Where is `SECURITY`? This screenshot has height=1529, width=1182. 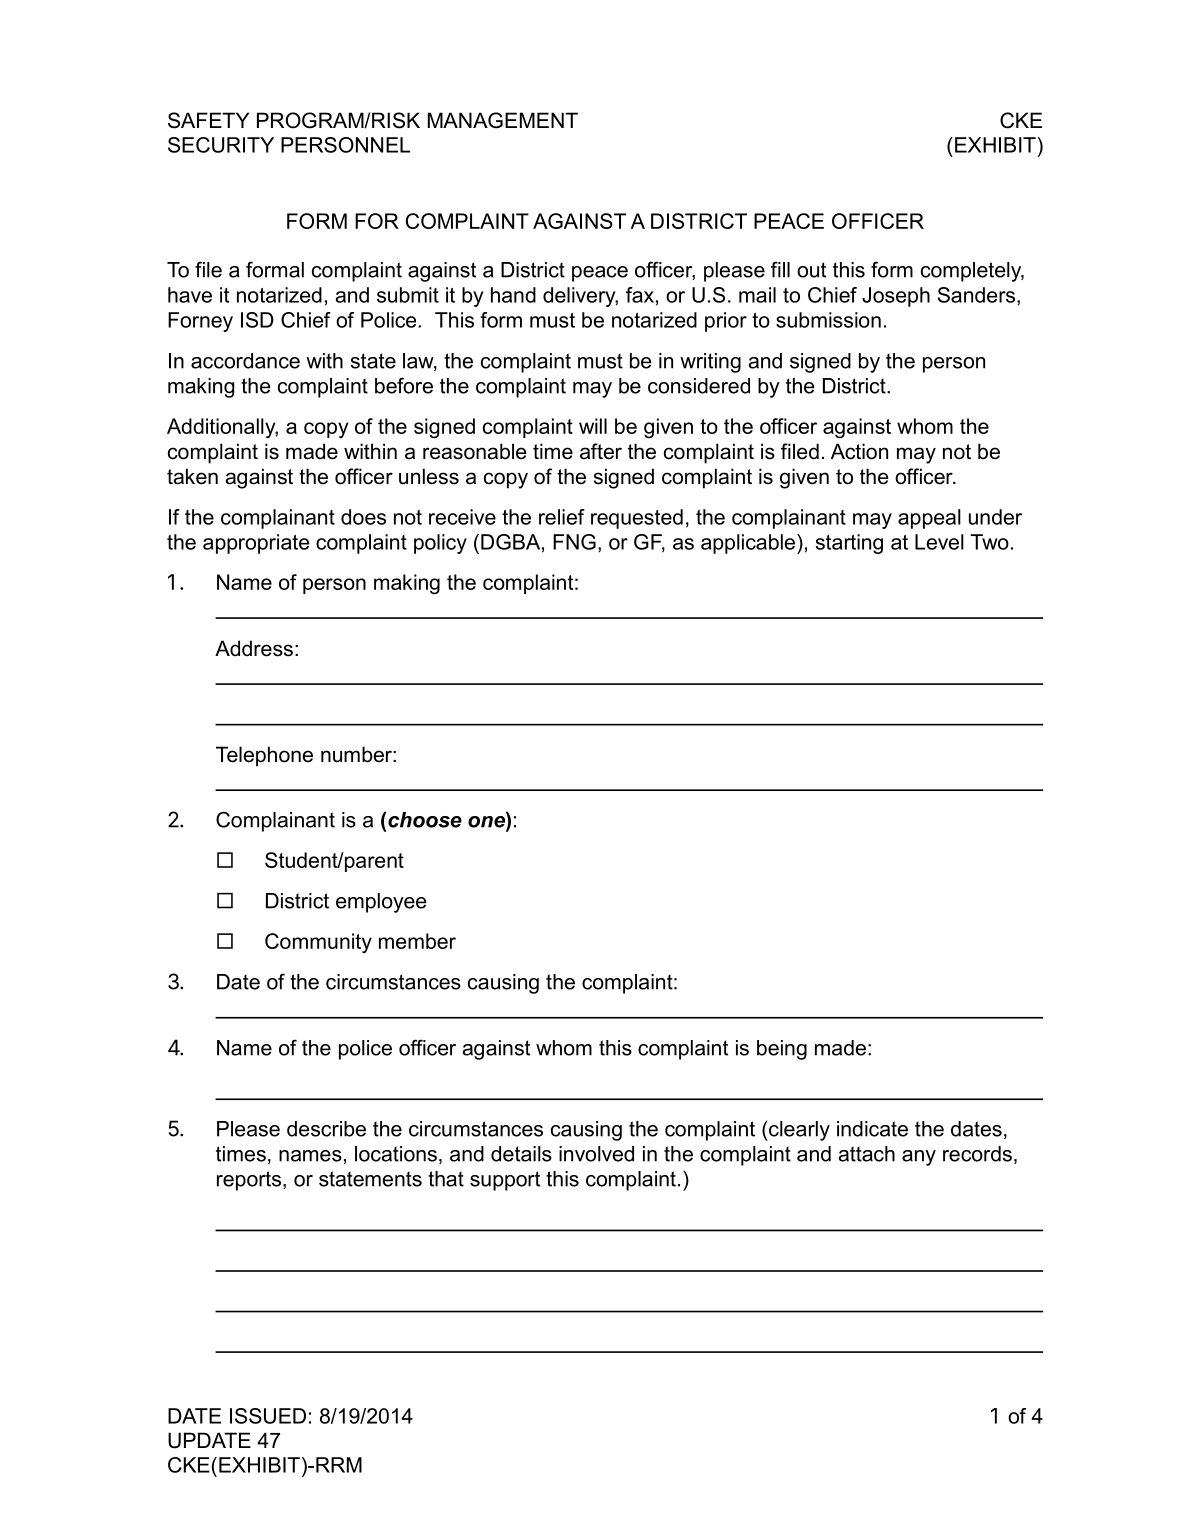
SECURITY is located at coordinates (221, 145).
